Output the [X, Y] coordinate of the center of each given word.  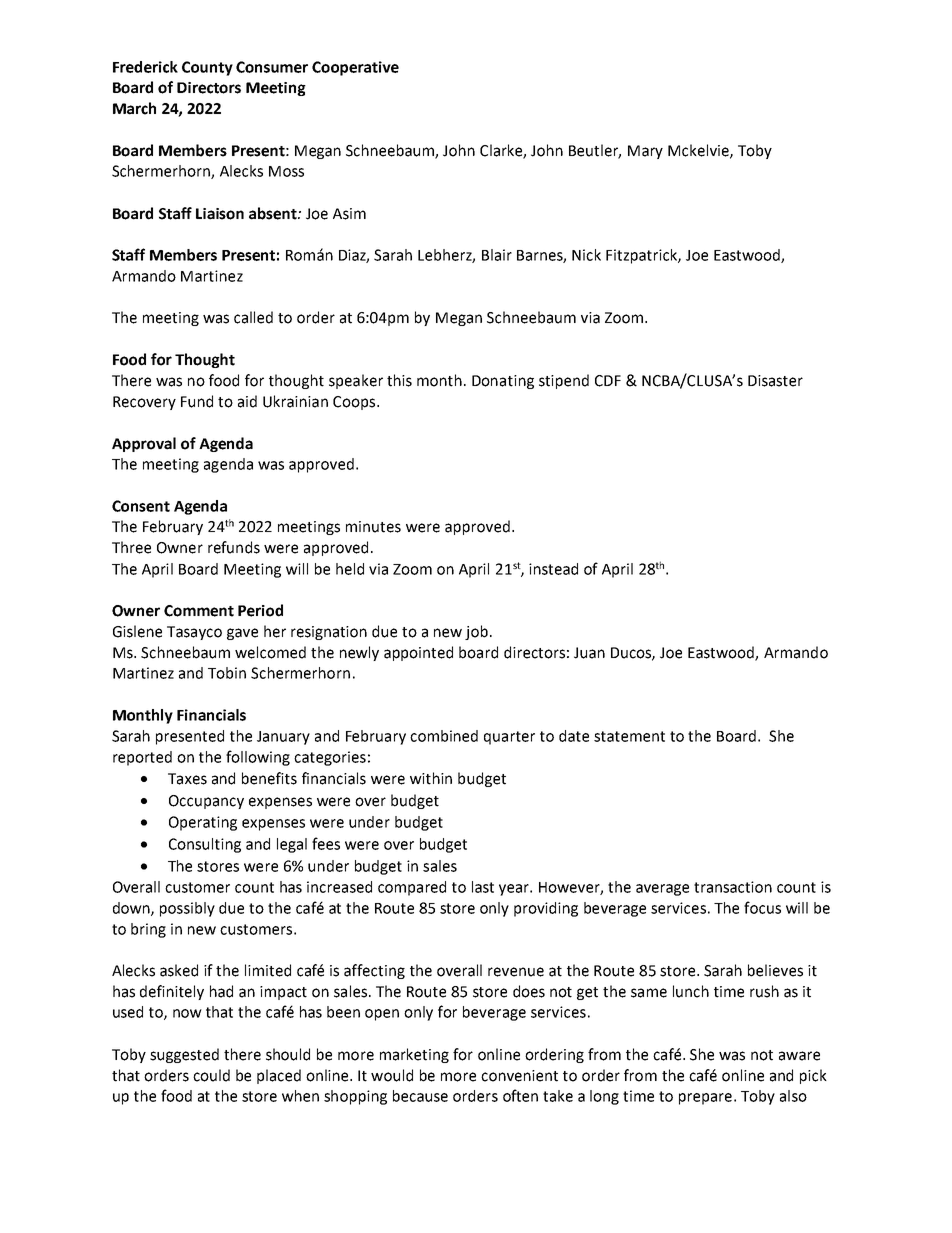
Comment [199, 611]
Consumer [272, 67]
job [476, 632]
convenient [519, 1076]
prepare [705, 1099]
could [211, 1075]
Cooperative [355, 68]
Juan [589, 653]
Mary [645, 152]
